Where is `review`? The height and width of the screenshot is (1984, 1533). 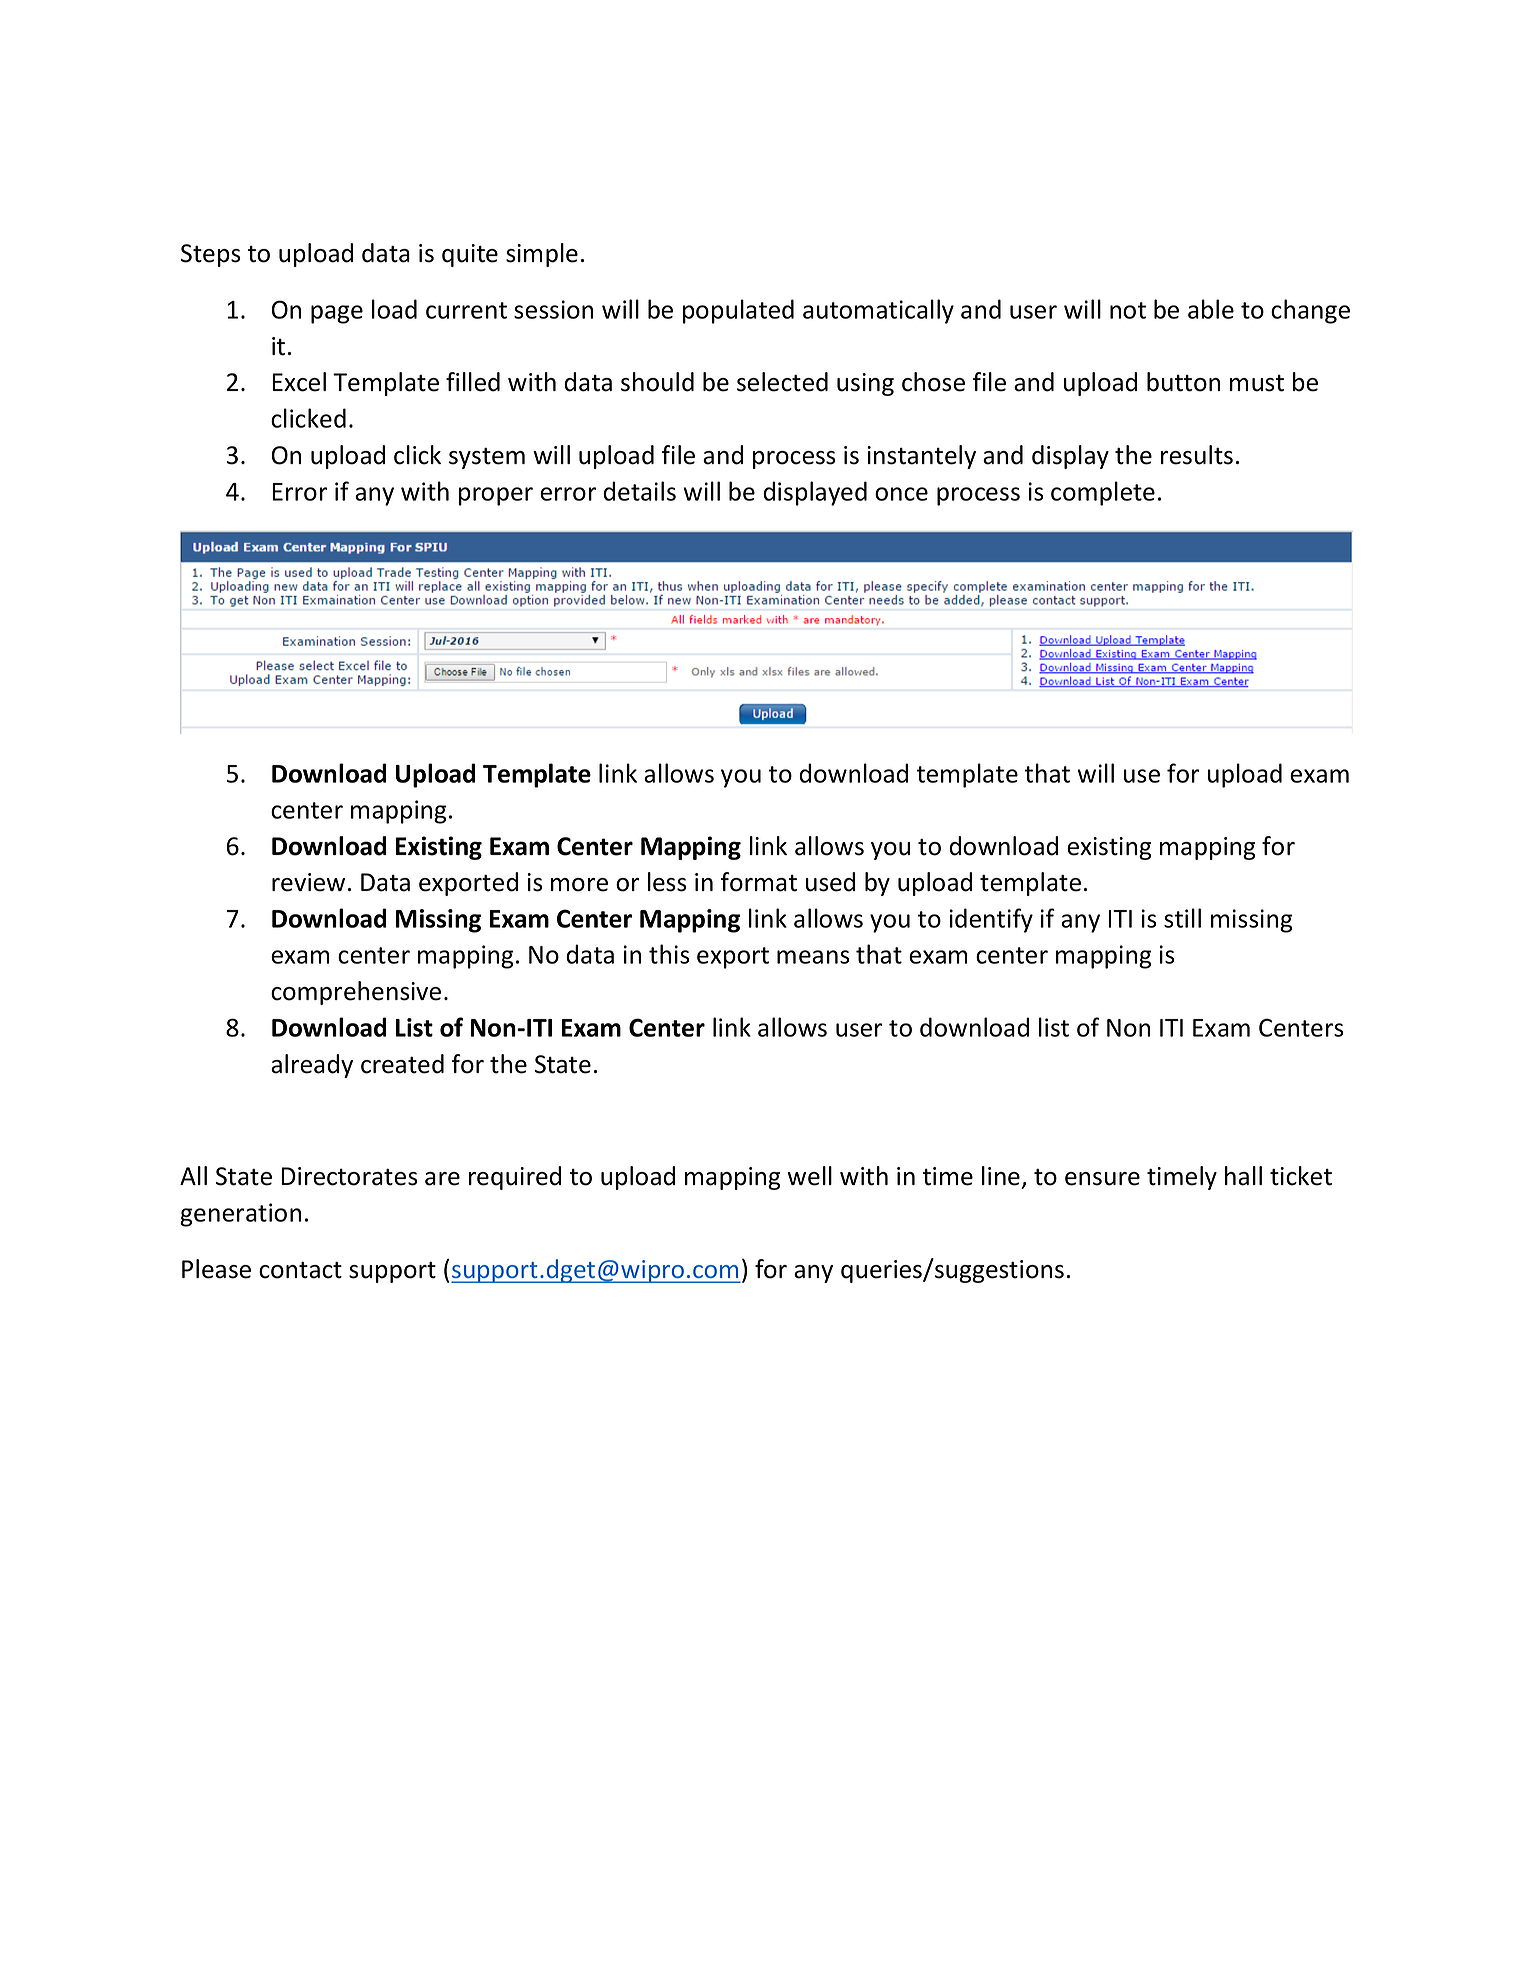 review is located at coordinates (308, 882).
